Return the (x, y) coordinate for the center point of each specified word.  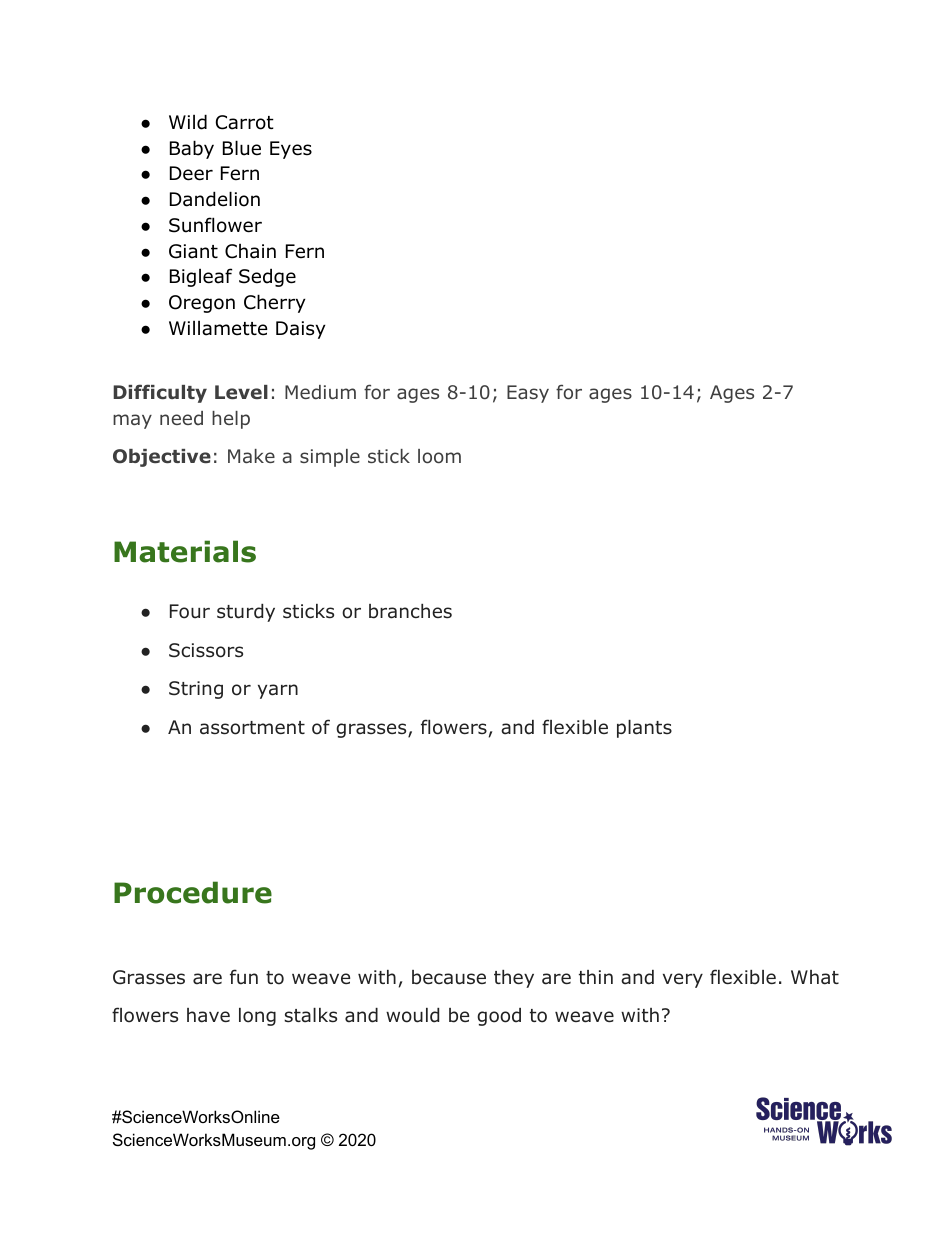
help (231, 420)
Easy (528, 394)
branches (410, 611)
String (196, 690)
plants (644, 729)
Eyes (291, 150)
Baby (192, 149)
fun (244, 977)
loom (439, 456)
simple (330, 458)
